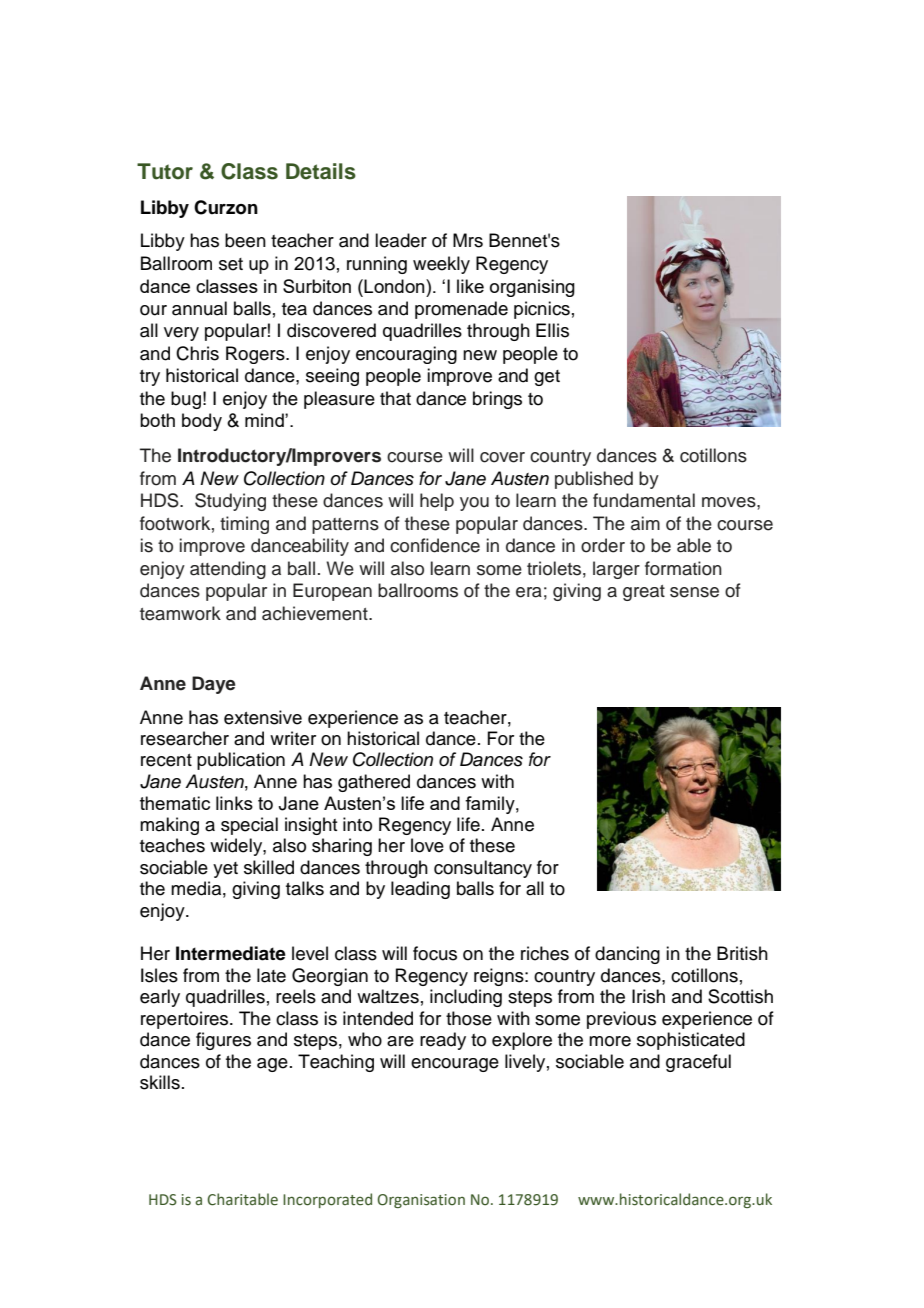 This image has width=924, height=1308. Describe the element at coordinates (532, 288) in the image. I see `organising` at that location.
